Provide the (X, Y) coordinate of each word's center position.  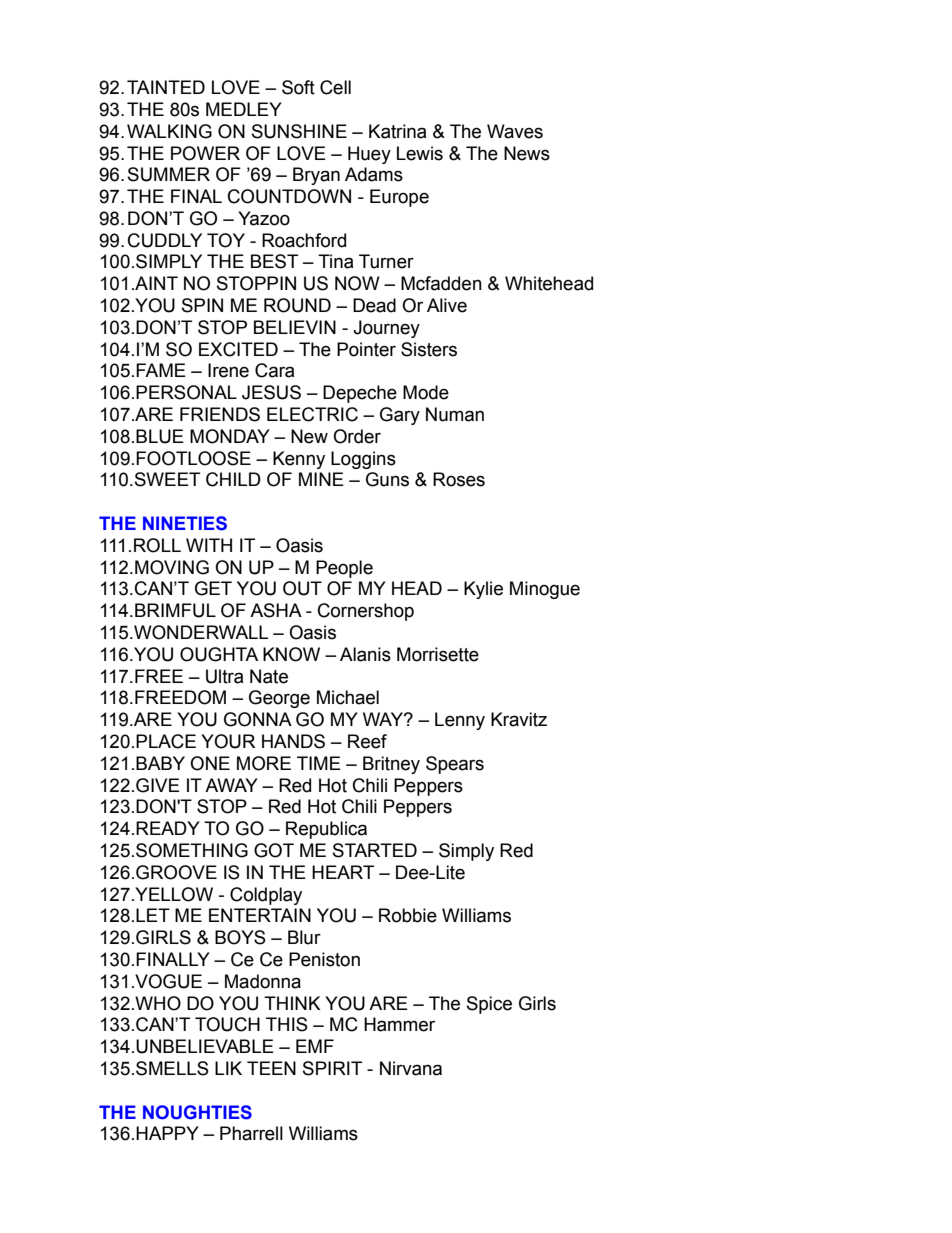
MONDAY (230, 436)
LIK (228, 1068)
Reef (367, 741)
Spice (489, 1005)
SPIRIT (332, 1068)
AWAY (231, 785)
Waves (515, 131)
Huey (369, 155)
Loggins (363, 460)
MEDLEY (244, 109)
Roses (459, 479)
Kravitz (519, 719)
